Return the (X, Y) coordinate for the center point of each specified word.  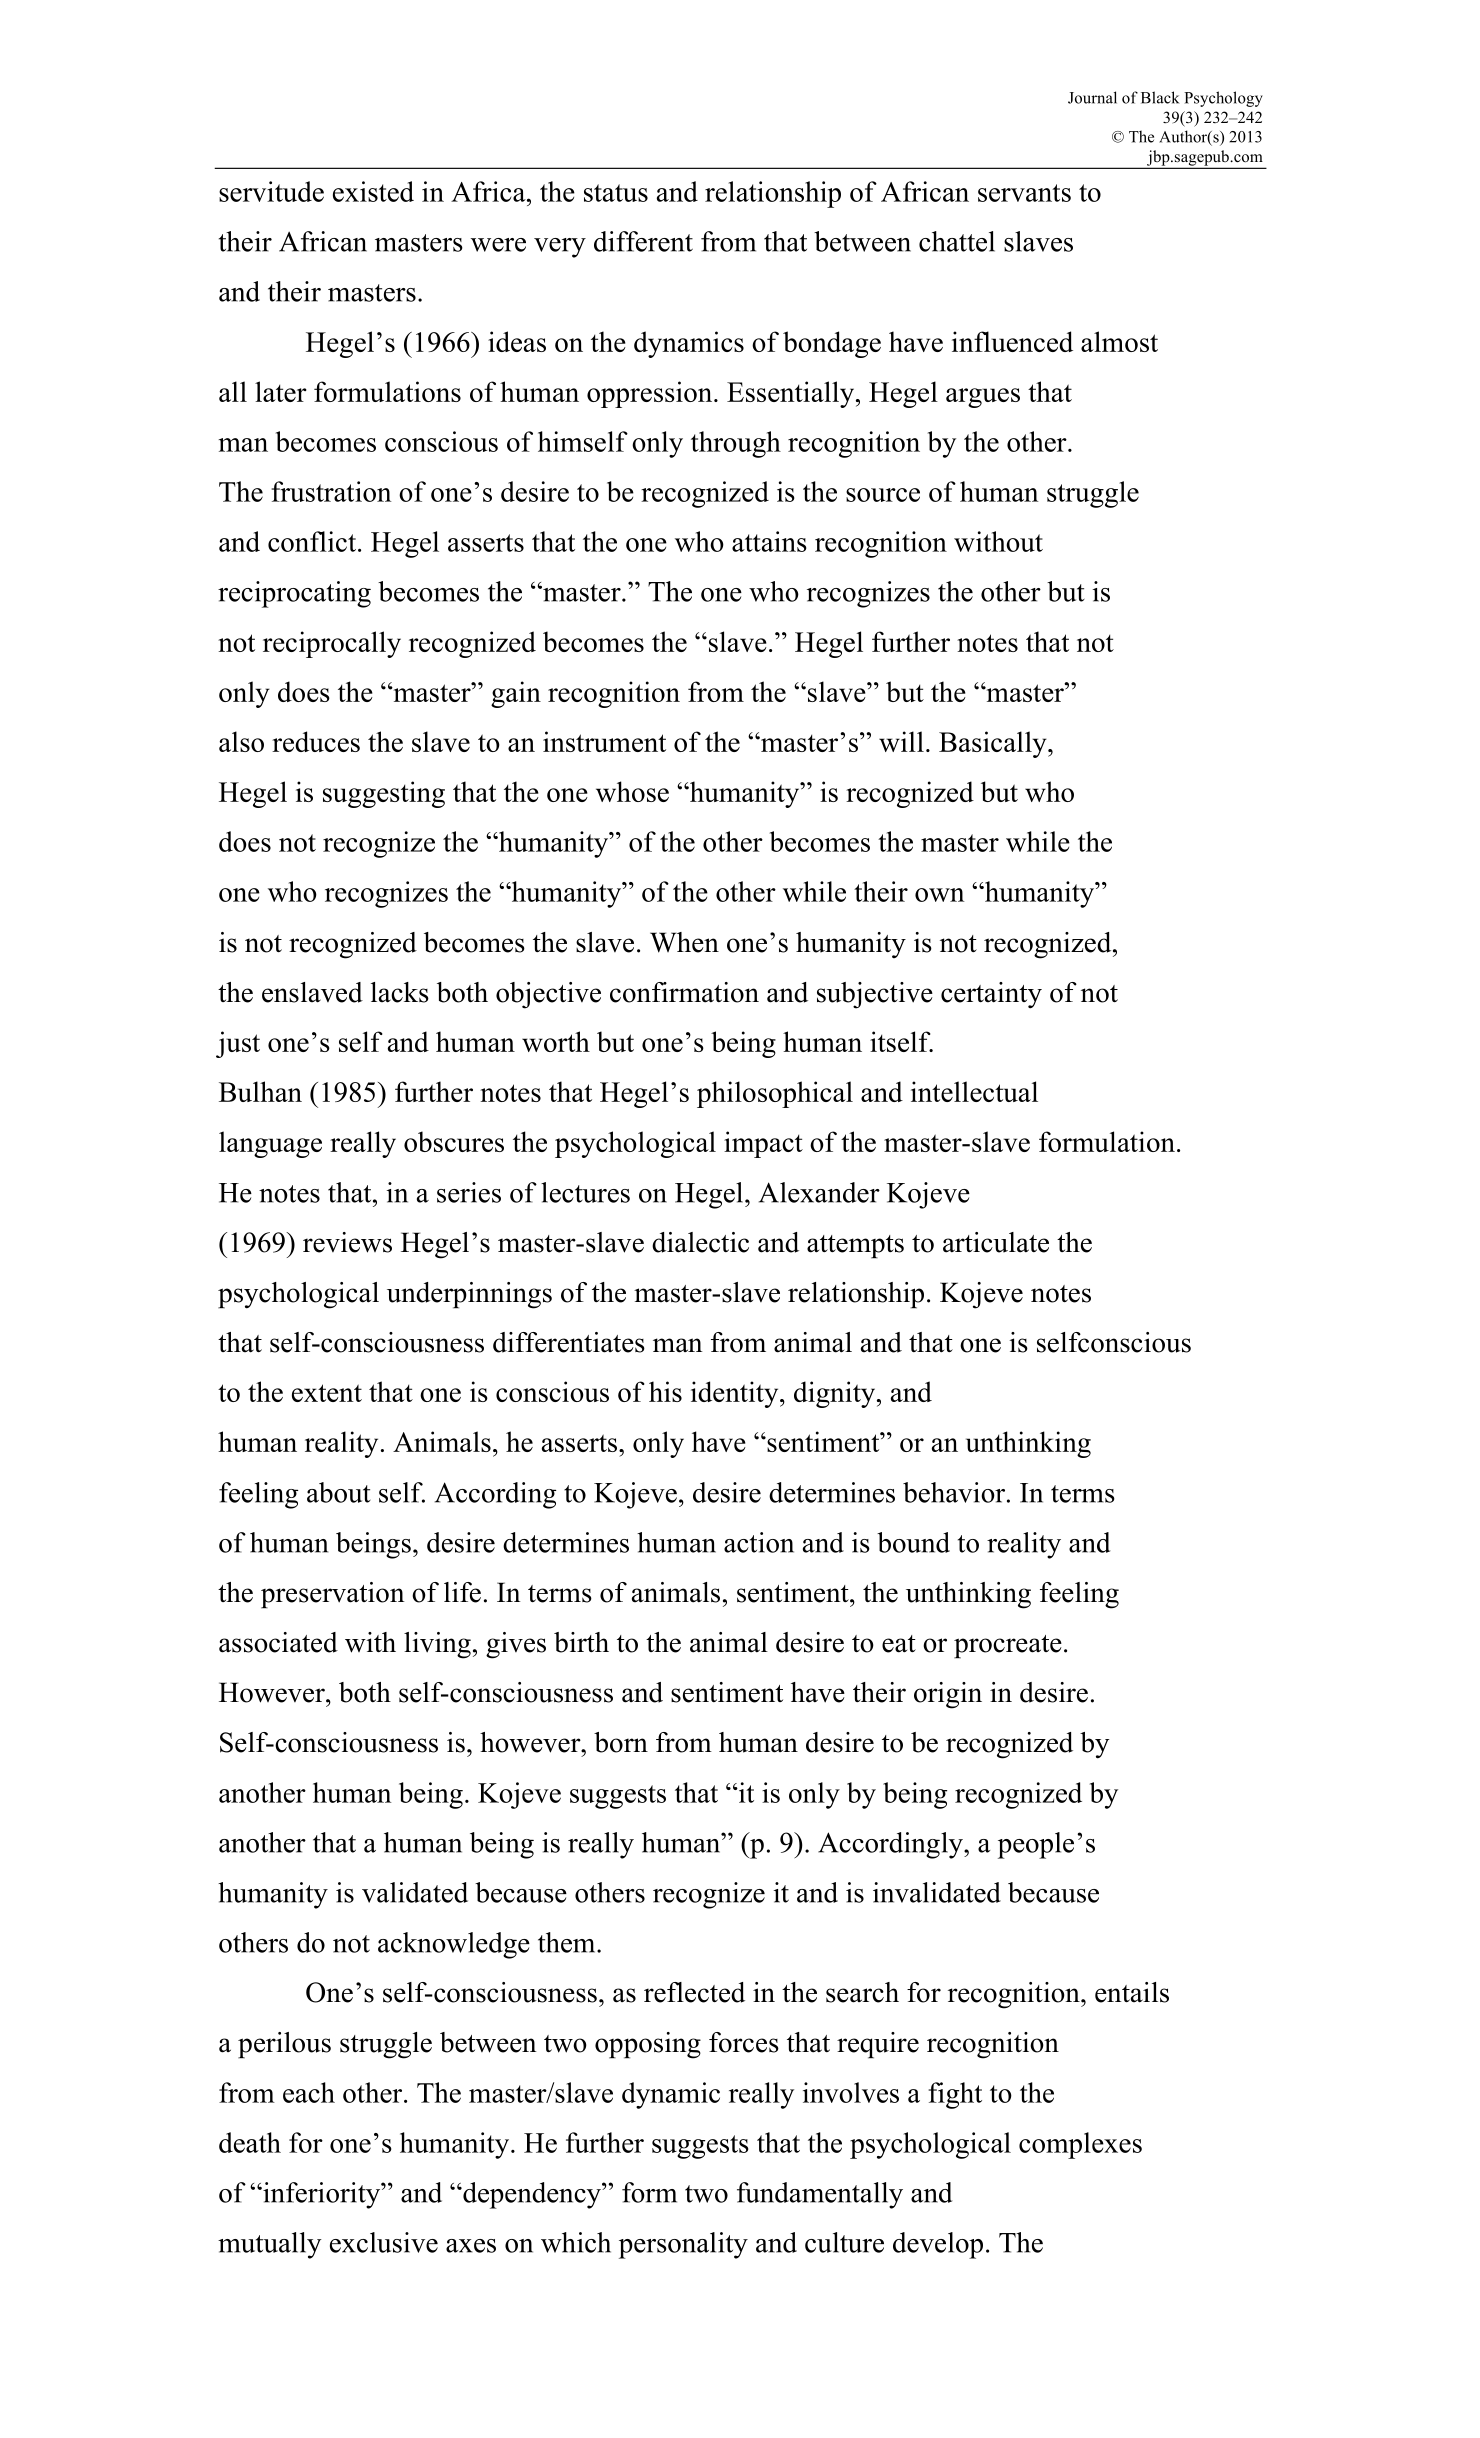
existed (373, 191)
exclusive (384, 2242)
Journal (1092, 97)
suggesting (384, 794)
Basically (994, 744)
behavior (954, 1492)
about (339, 1492)
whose (632, 791)
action (759, 1542)
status (616, 193)
